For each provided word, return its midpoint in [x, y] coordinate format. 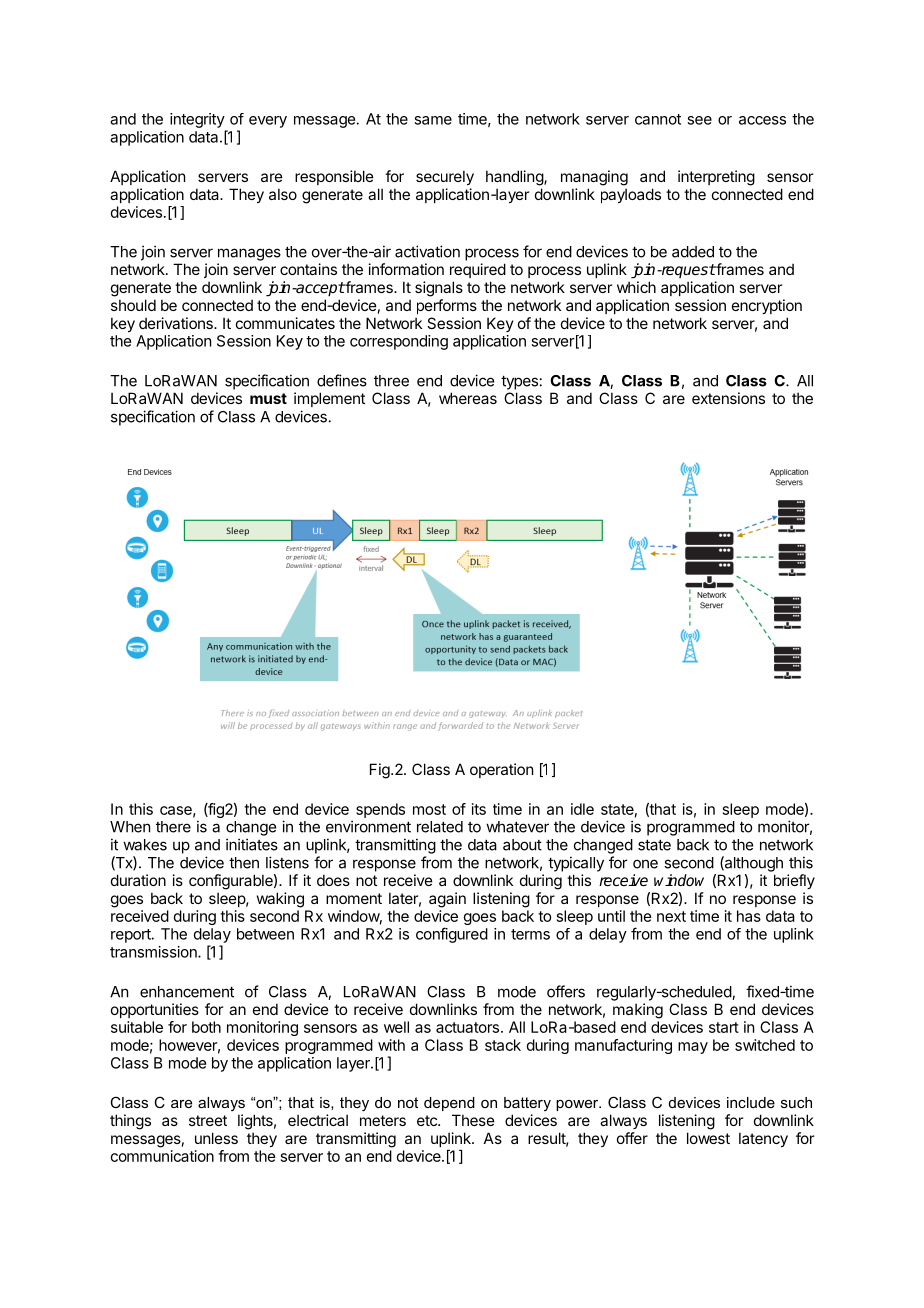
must [268, 398]
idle [582, 809]
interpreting [716, 178]
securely [445, 177]
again [447, 900]
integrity [197, 120]
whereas [468, 398]
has [749, 916]
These [473, 1120]
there [173, 827]
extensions [728, 398]
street [208, 1120]
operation [501, 770]
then [244, 863]
